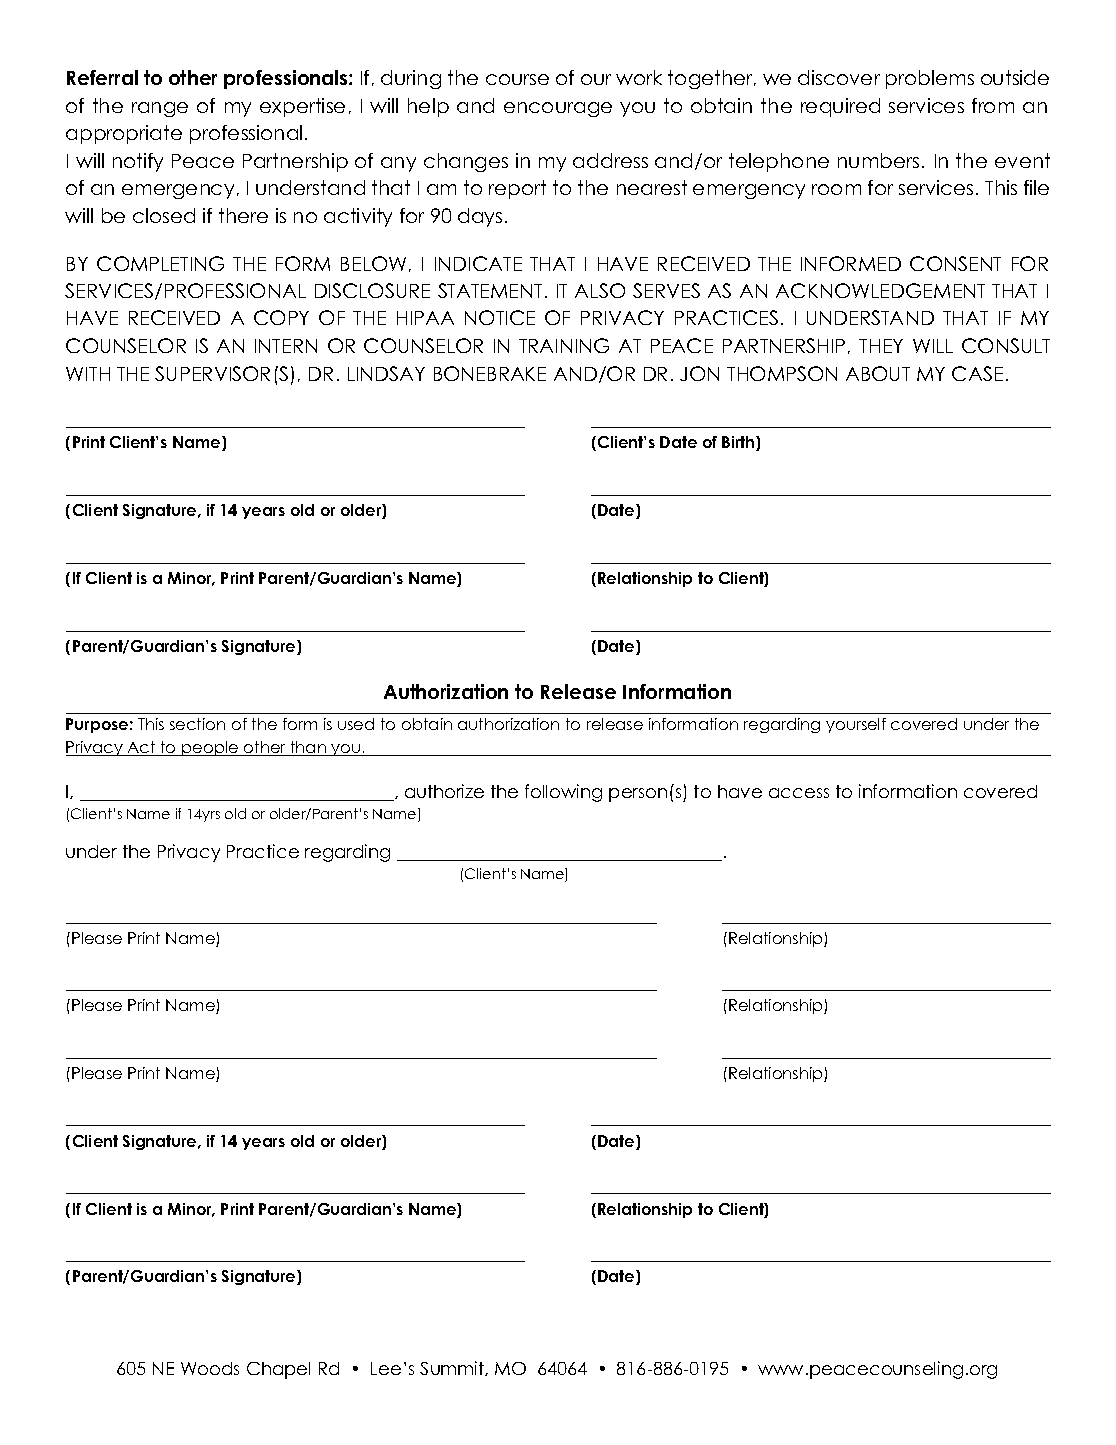 The height and width of the screenshot is (1445, 1116). What do you see at coordinates (930, 79) in the screenshot?
I see `problems` at bounding box center [930, 79].
